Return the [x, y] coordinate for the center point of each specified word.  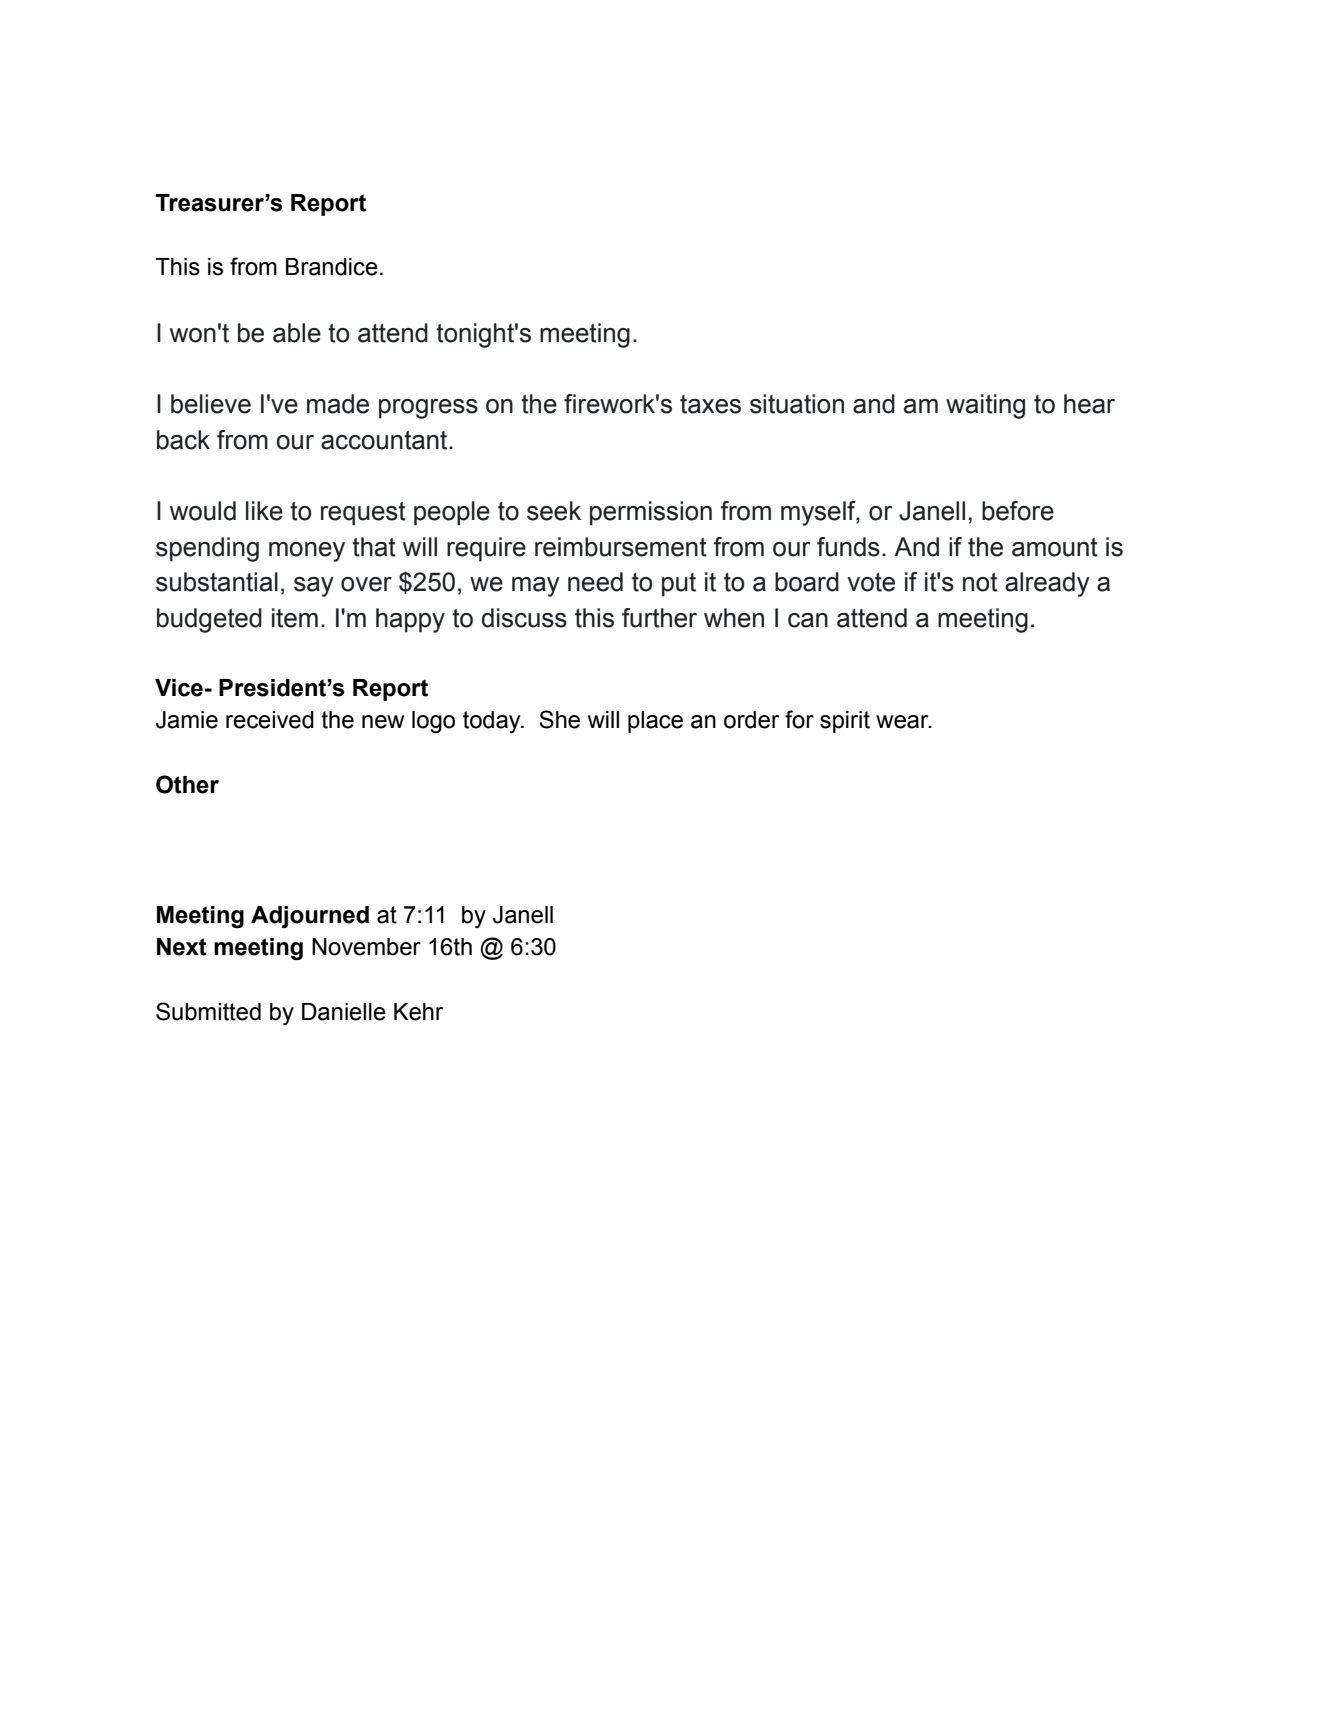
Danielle [344, 1012]
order [751, 720]
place [655, 722]
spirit [845, 722]
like [264, 511]
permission [651, 513]
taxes [710, 404]
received [270, 720]
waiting [985, 406]
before [1018, 511]
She [559, 719]
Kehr [418, 1012]
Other [187, 784]
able [297, 333]
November [366, 947]
